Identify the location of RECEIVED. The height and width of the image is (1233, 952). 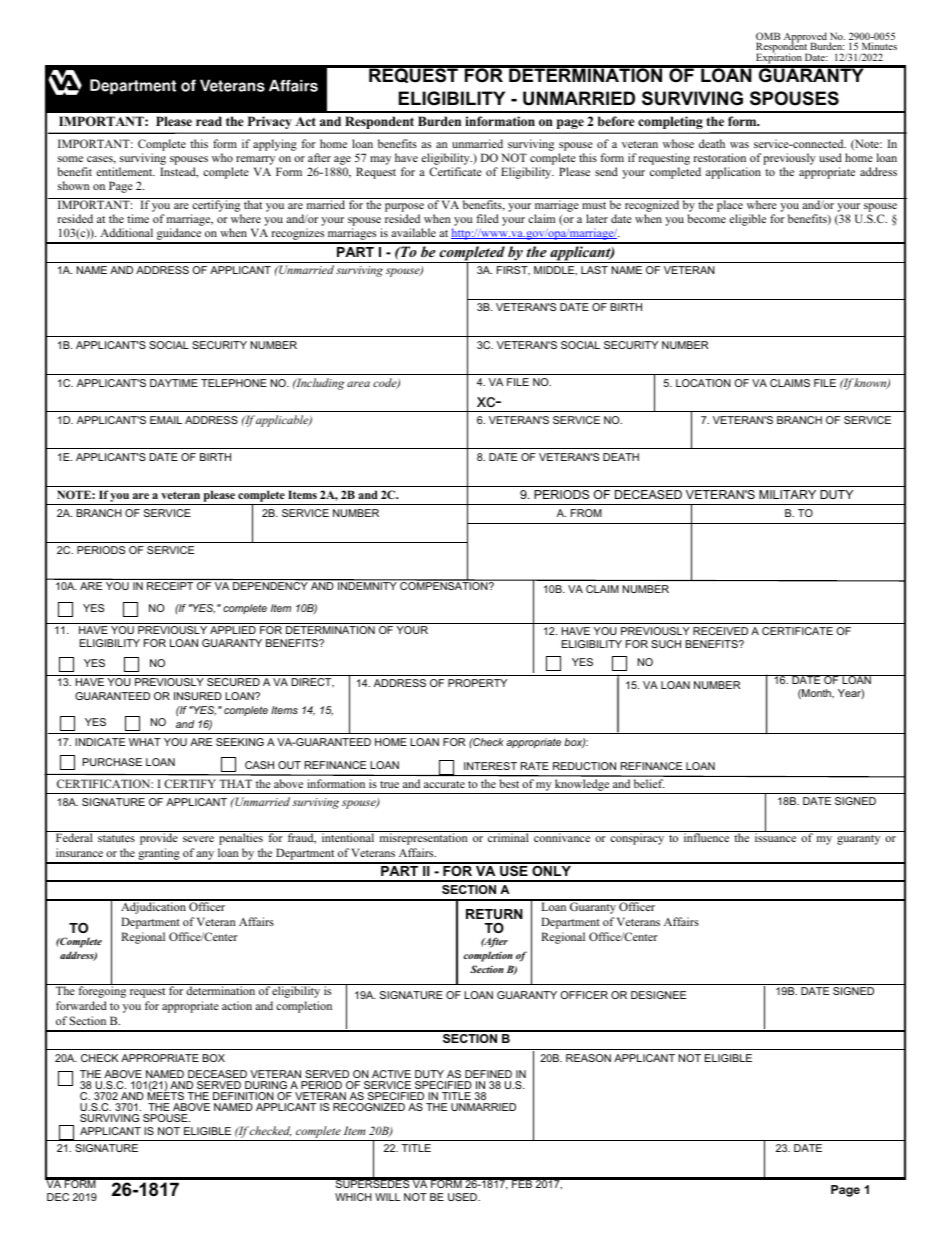
(720, 631).
